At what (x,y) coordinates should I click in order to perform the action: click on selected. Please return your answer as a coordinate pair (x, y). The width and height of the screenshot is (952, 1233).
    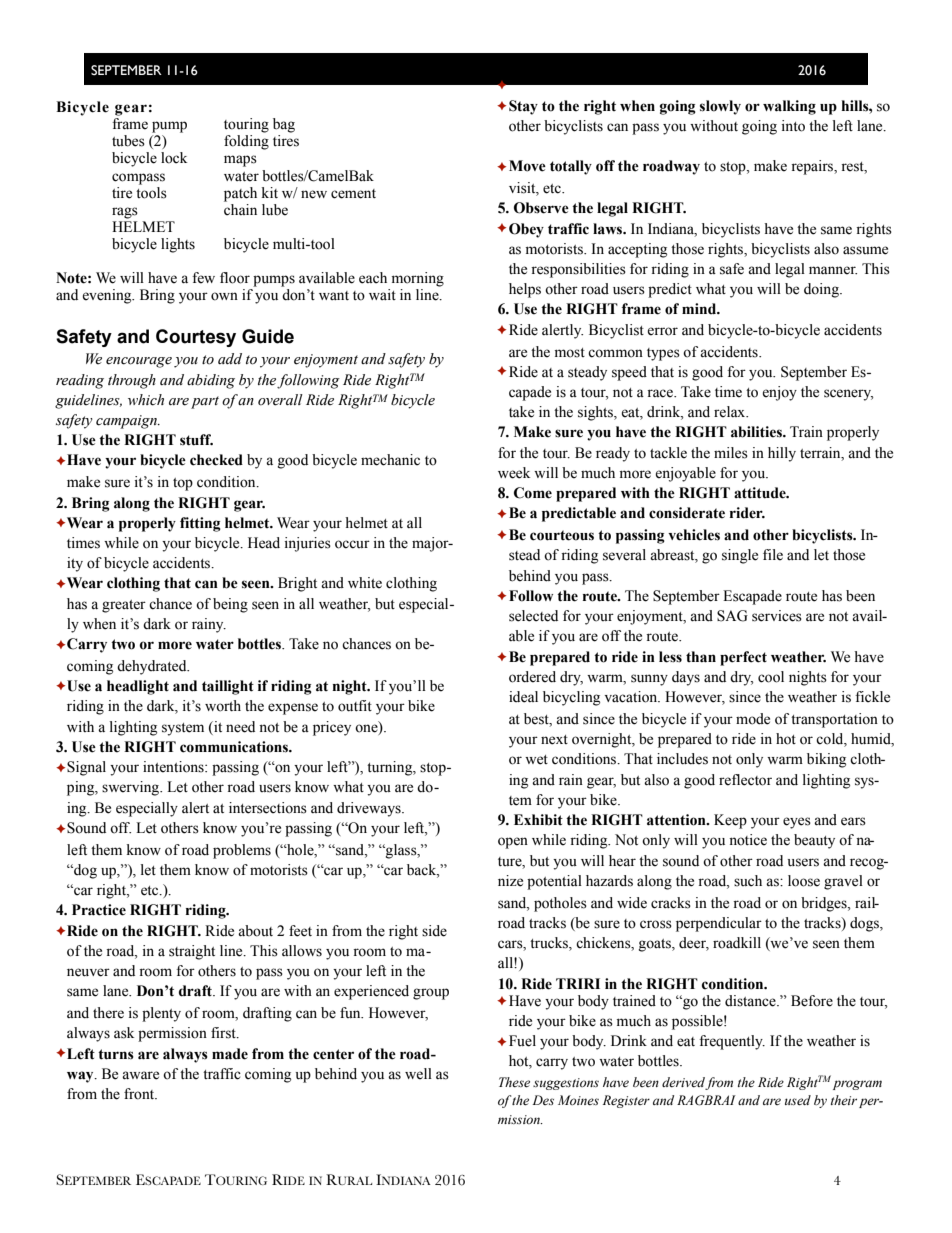
    Looking at the image, I should click on (533, 616).
